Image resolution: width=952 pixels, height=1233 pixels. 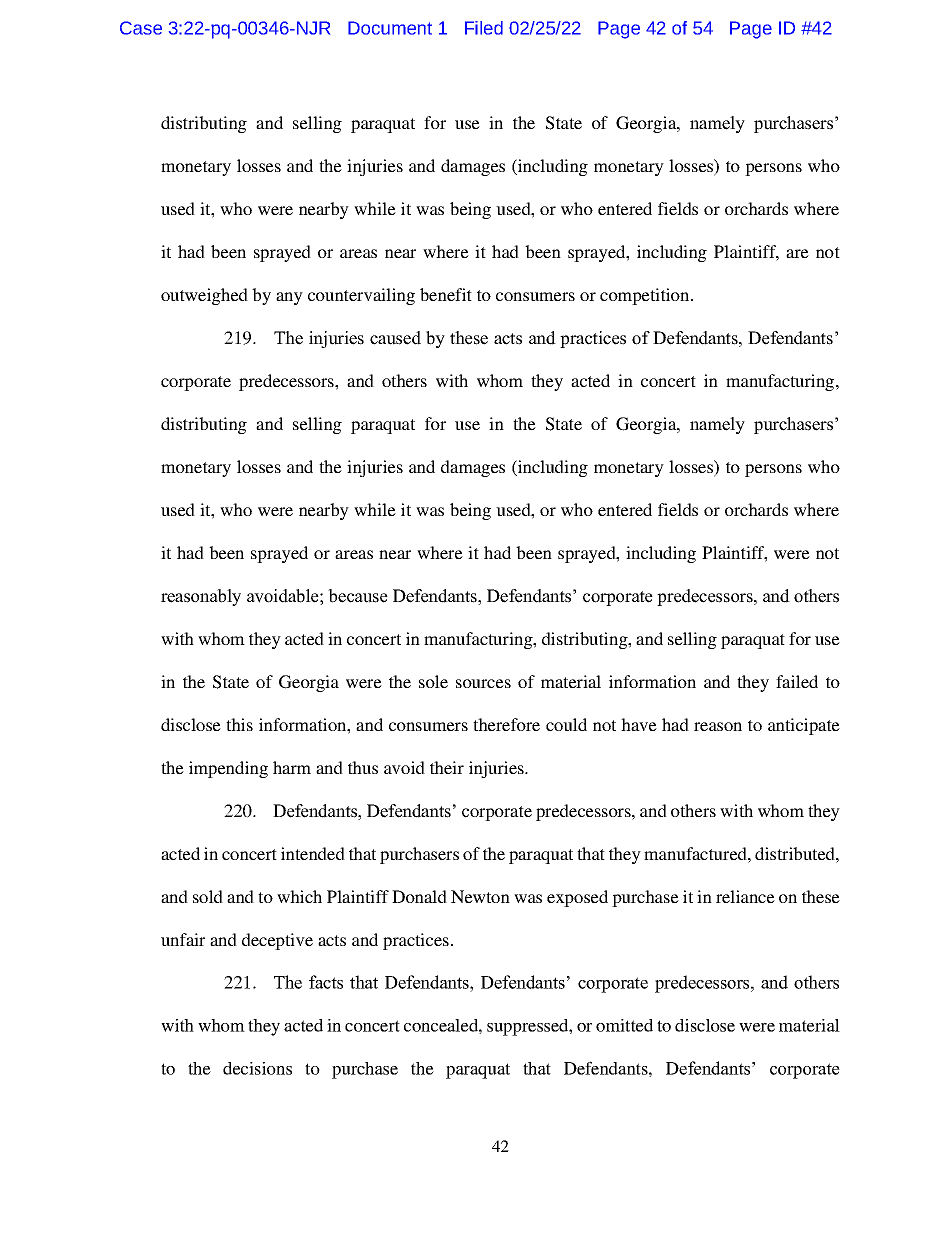 I want to click on competition, so click(x=646, y=296).
